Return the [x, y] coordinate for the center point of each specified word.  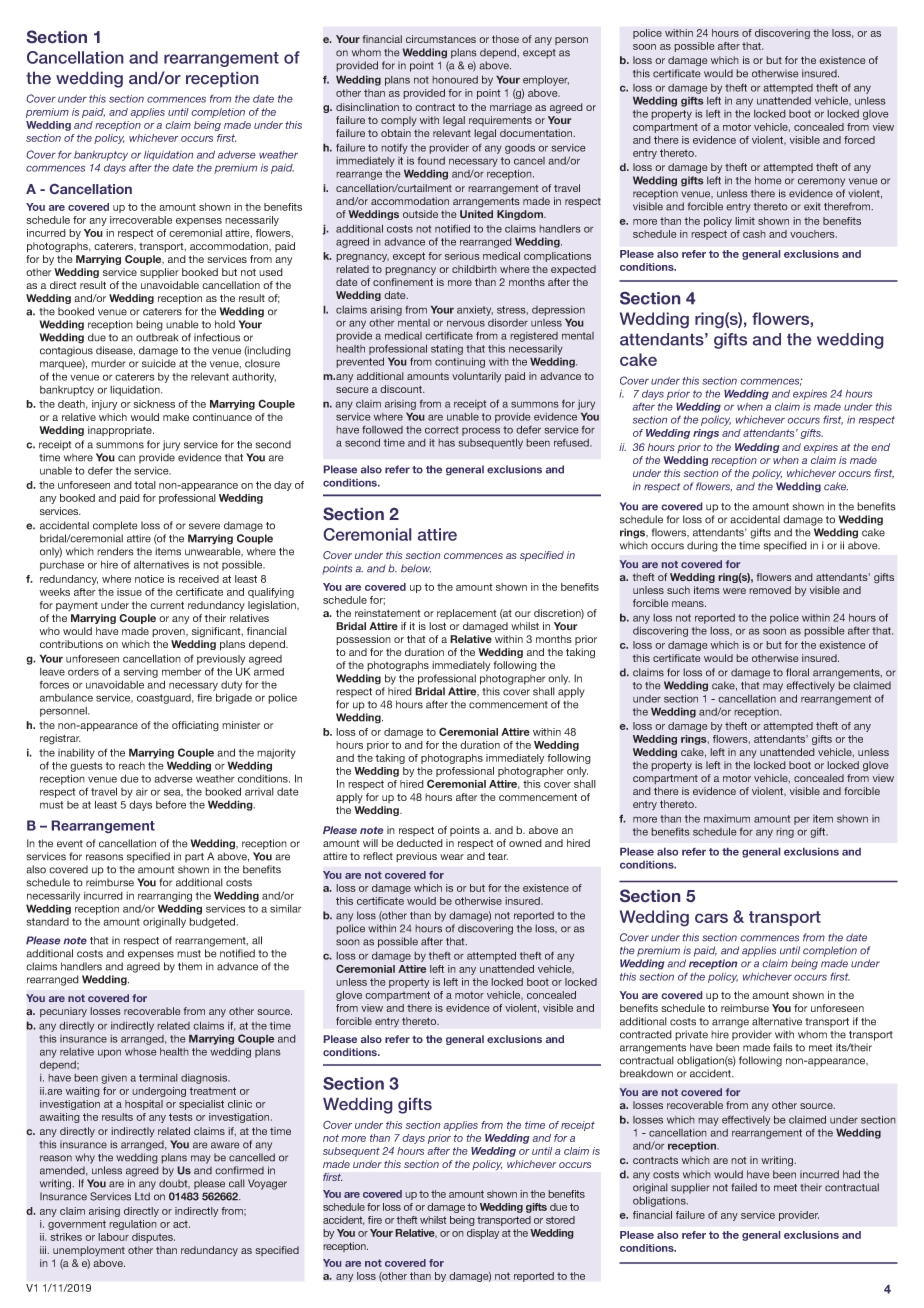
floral [797, 672]
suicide [159, 363]
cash [754, 234]
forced [859, 140]
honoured [455, 80]
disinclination [367, 107]
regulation [133, 1225]
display [483, 1234]
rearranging [165, 897]
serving [140, 673]
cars [711, 918]
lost [437, 626]
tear [498, 856]
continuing [460, 362]
